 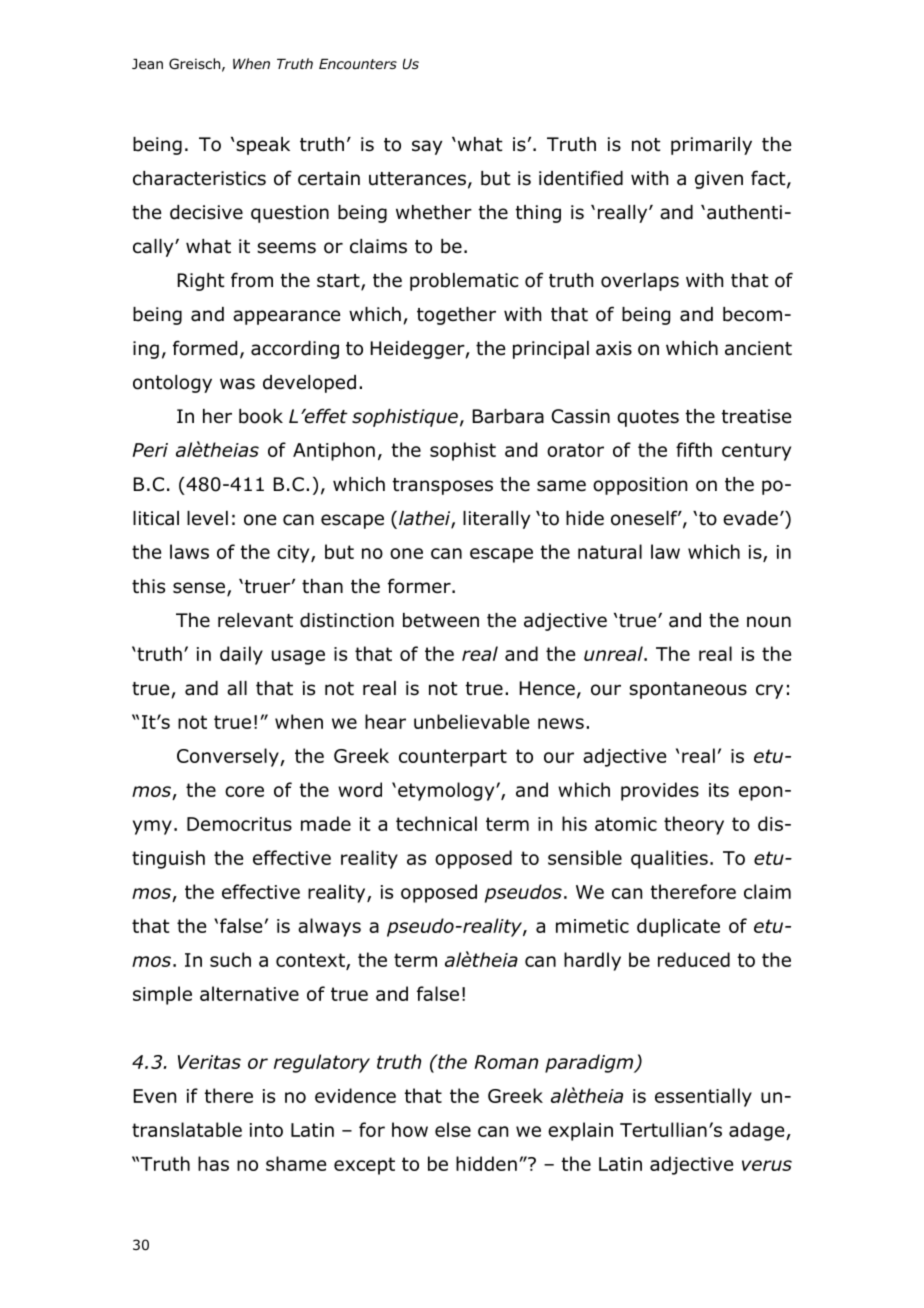 What do you see at coordinates (711, 146) in the image?
I see `primarily` at bounding box center [711, 146].
